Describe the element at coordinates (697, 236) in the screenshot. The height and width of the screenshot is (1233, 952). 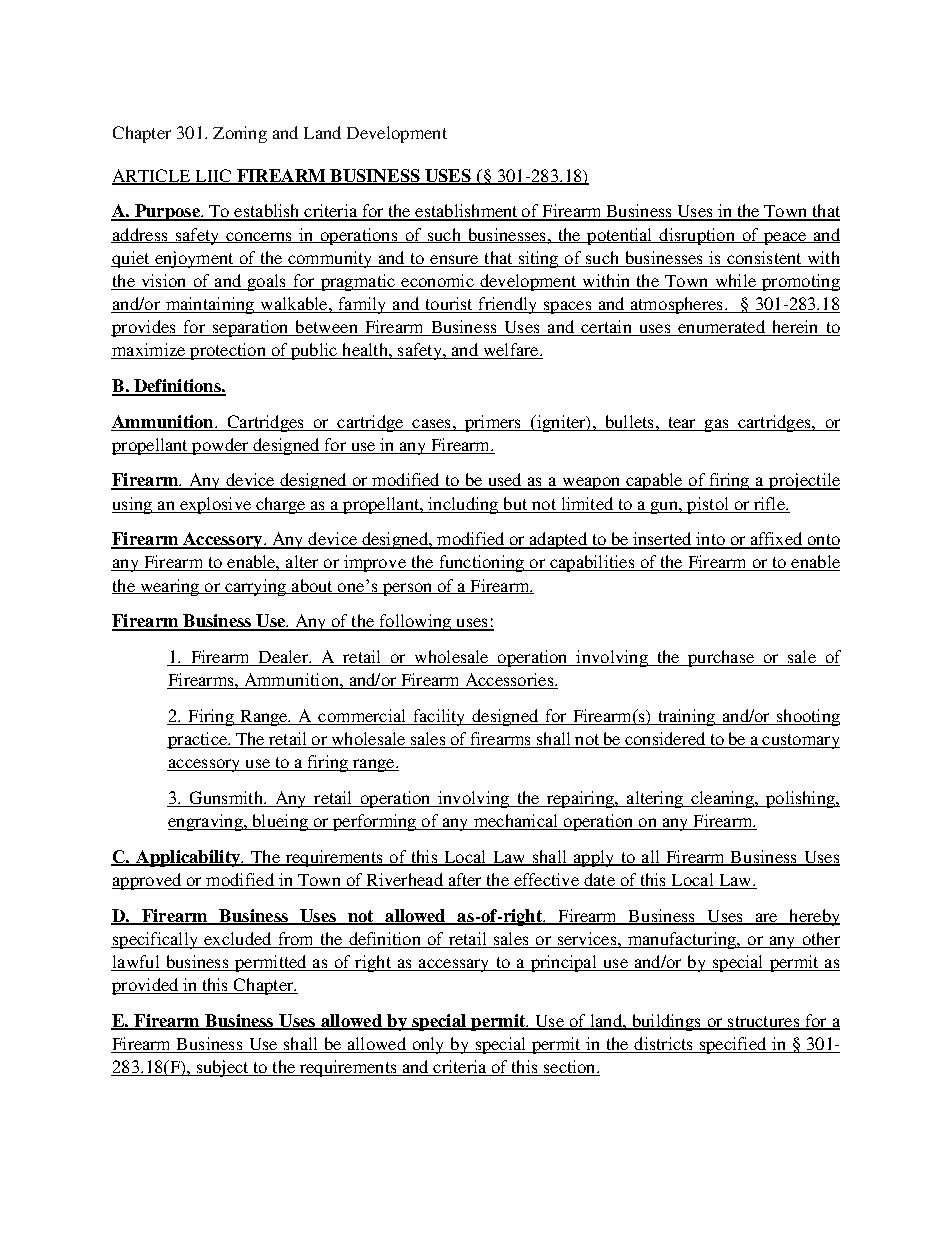
I see `disruption` at that location.
